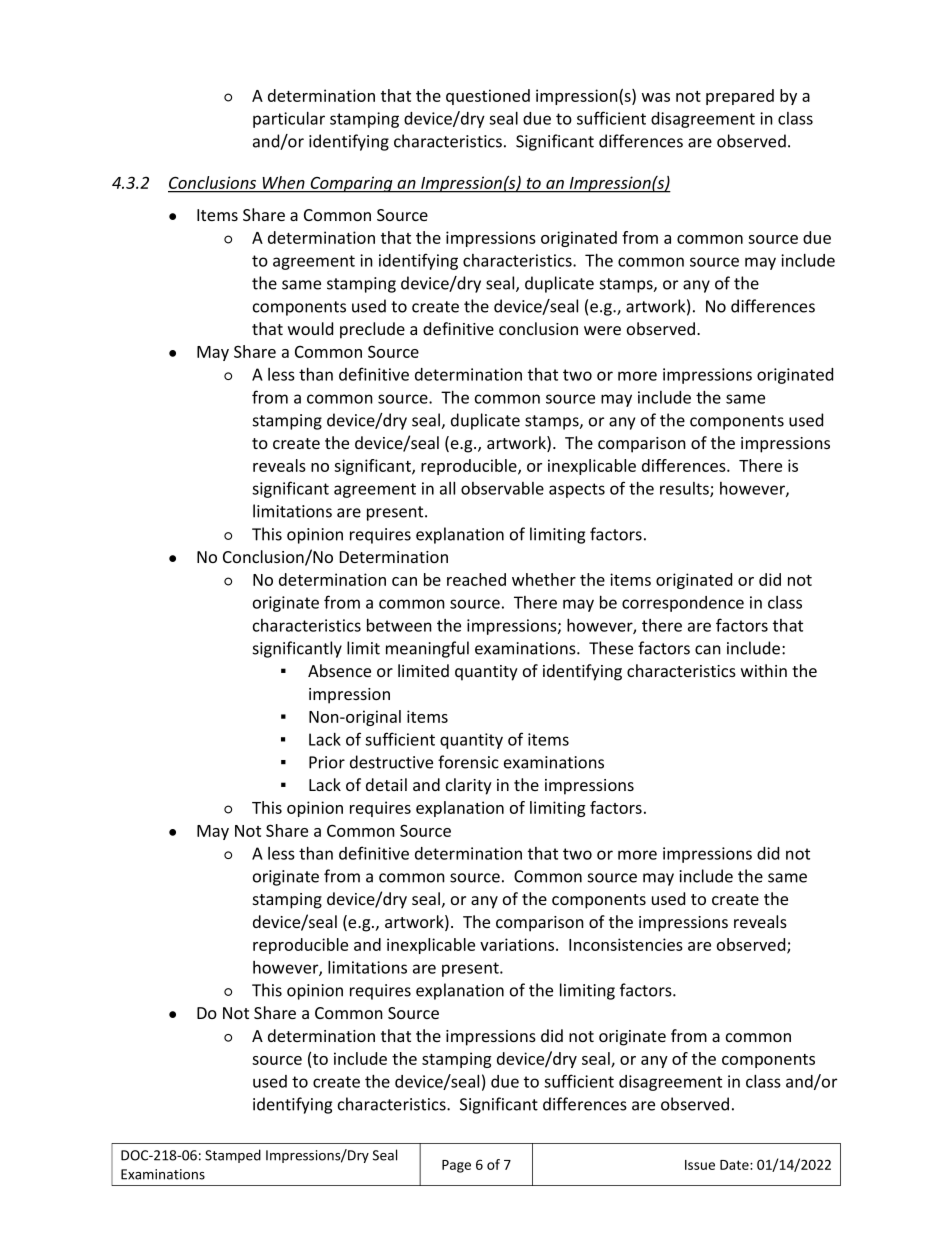 Image resolution: width=952 pixels, height=1233 pixels. I want to click on variations, so click(518, 944).
